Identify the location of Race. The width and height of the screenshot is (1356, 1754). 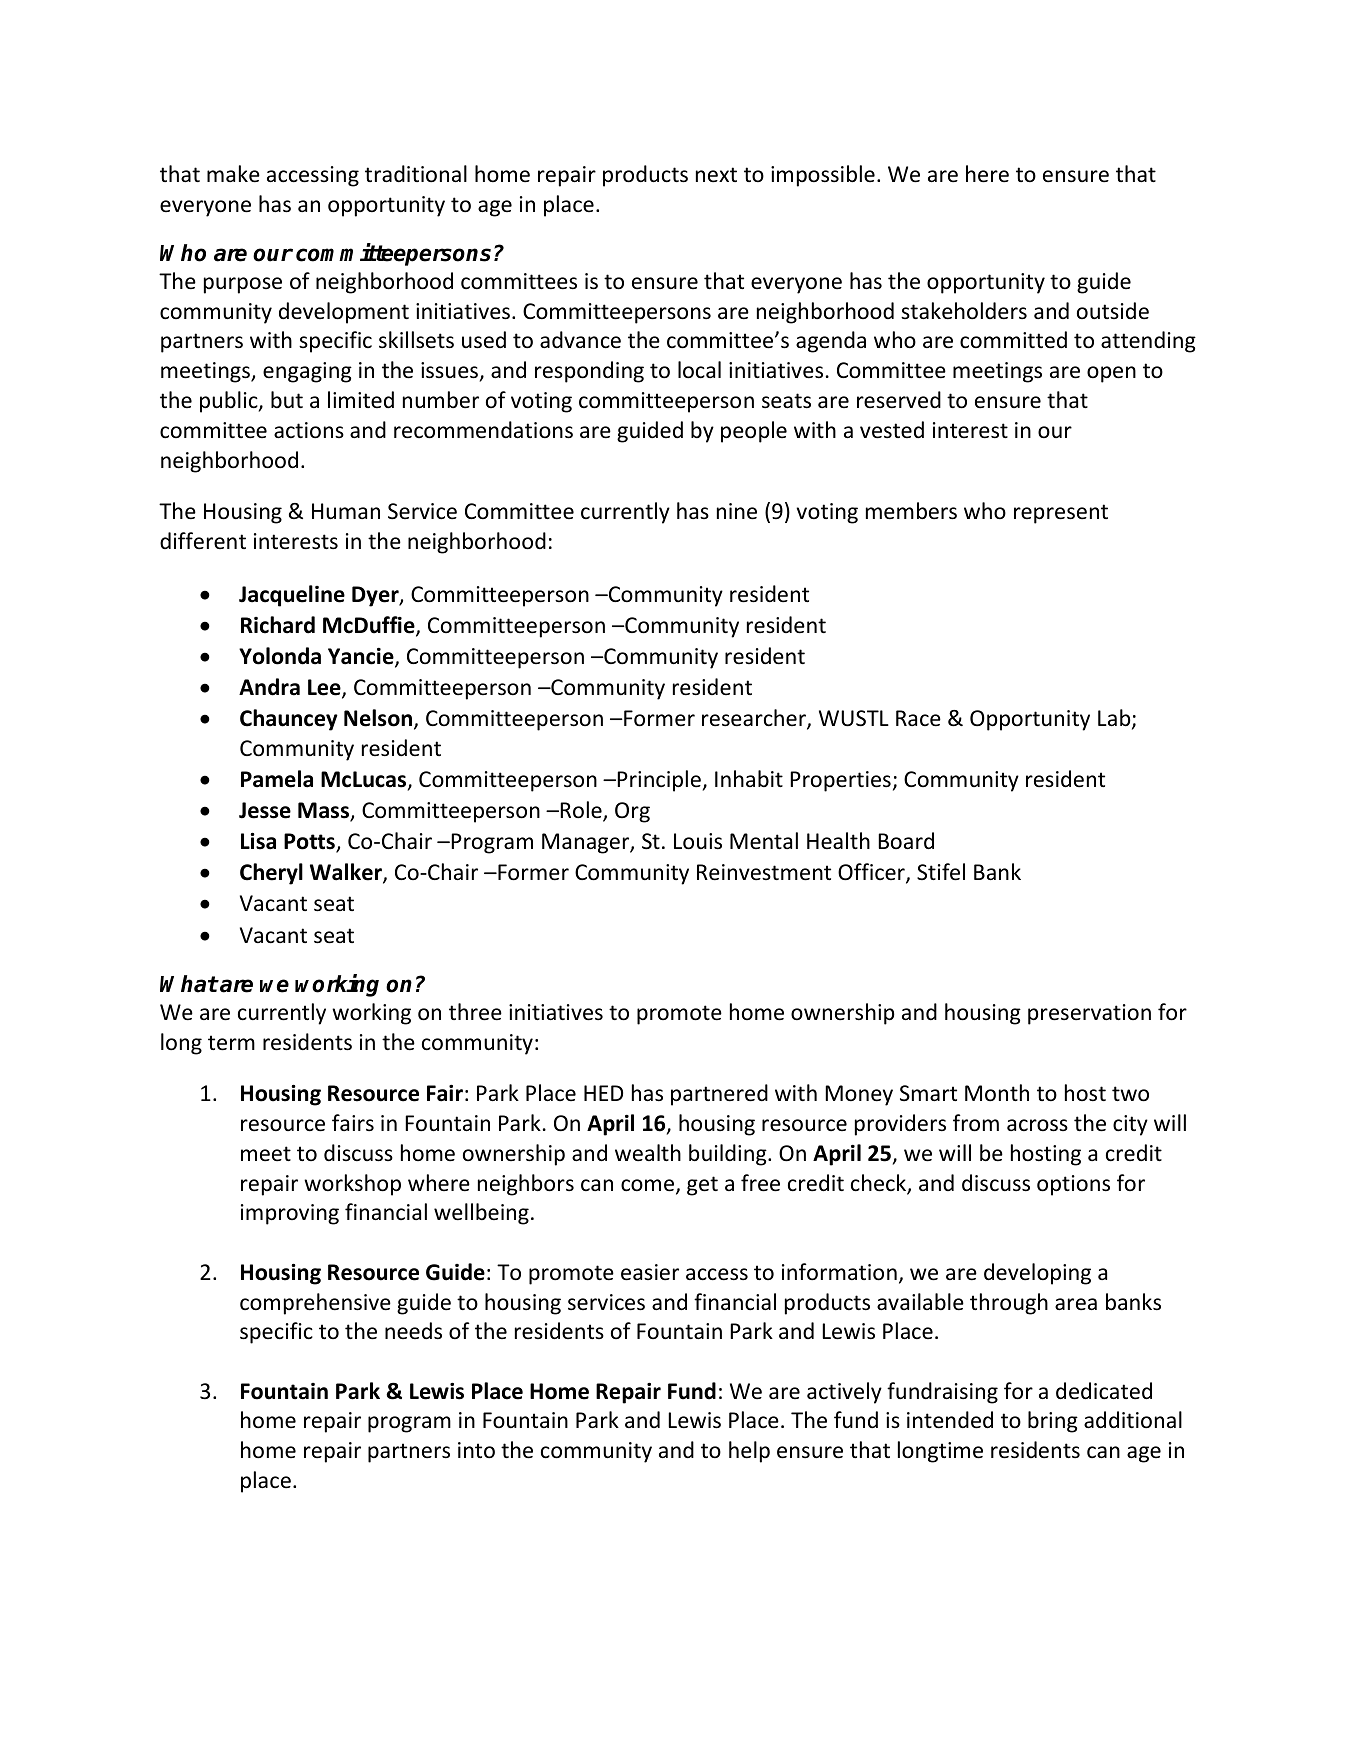
(918, 718).
